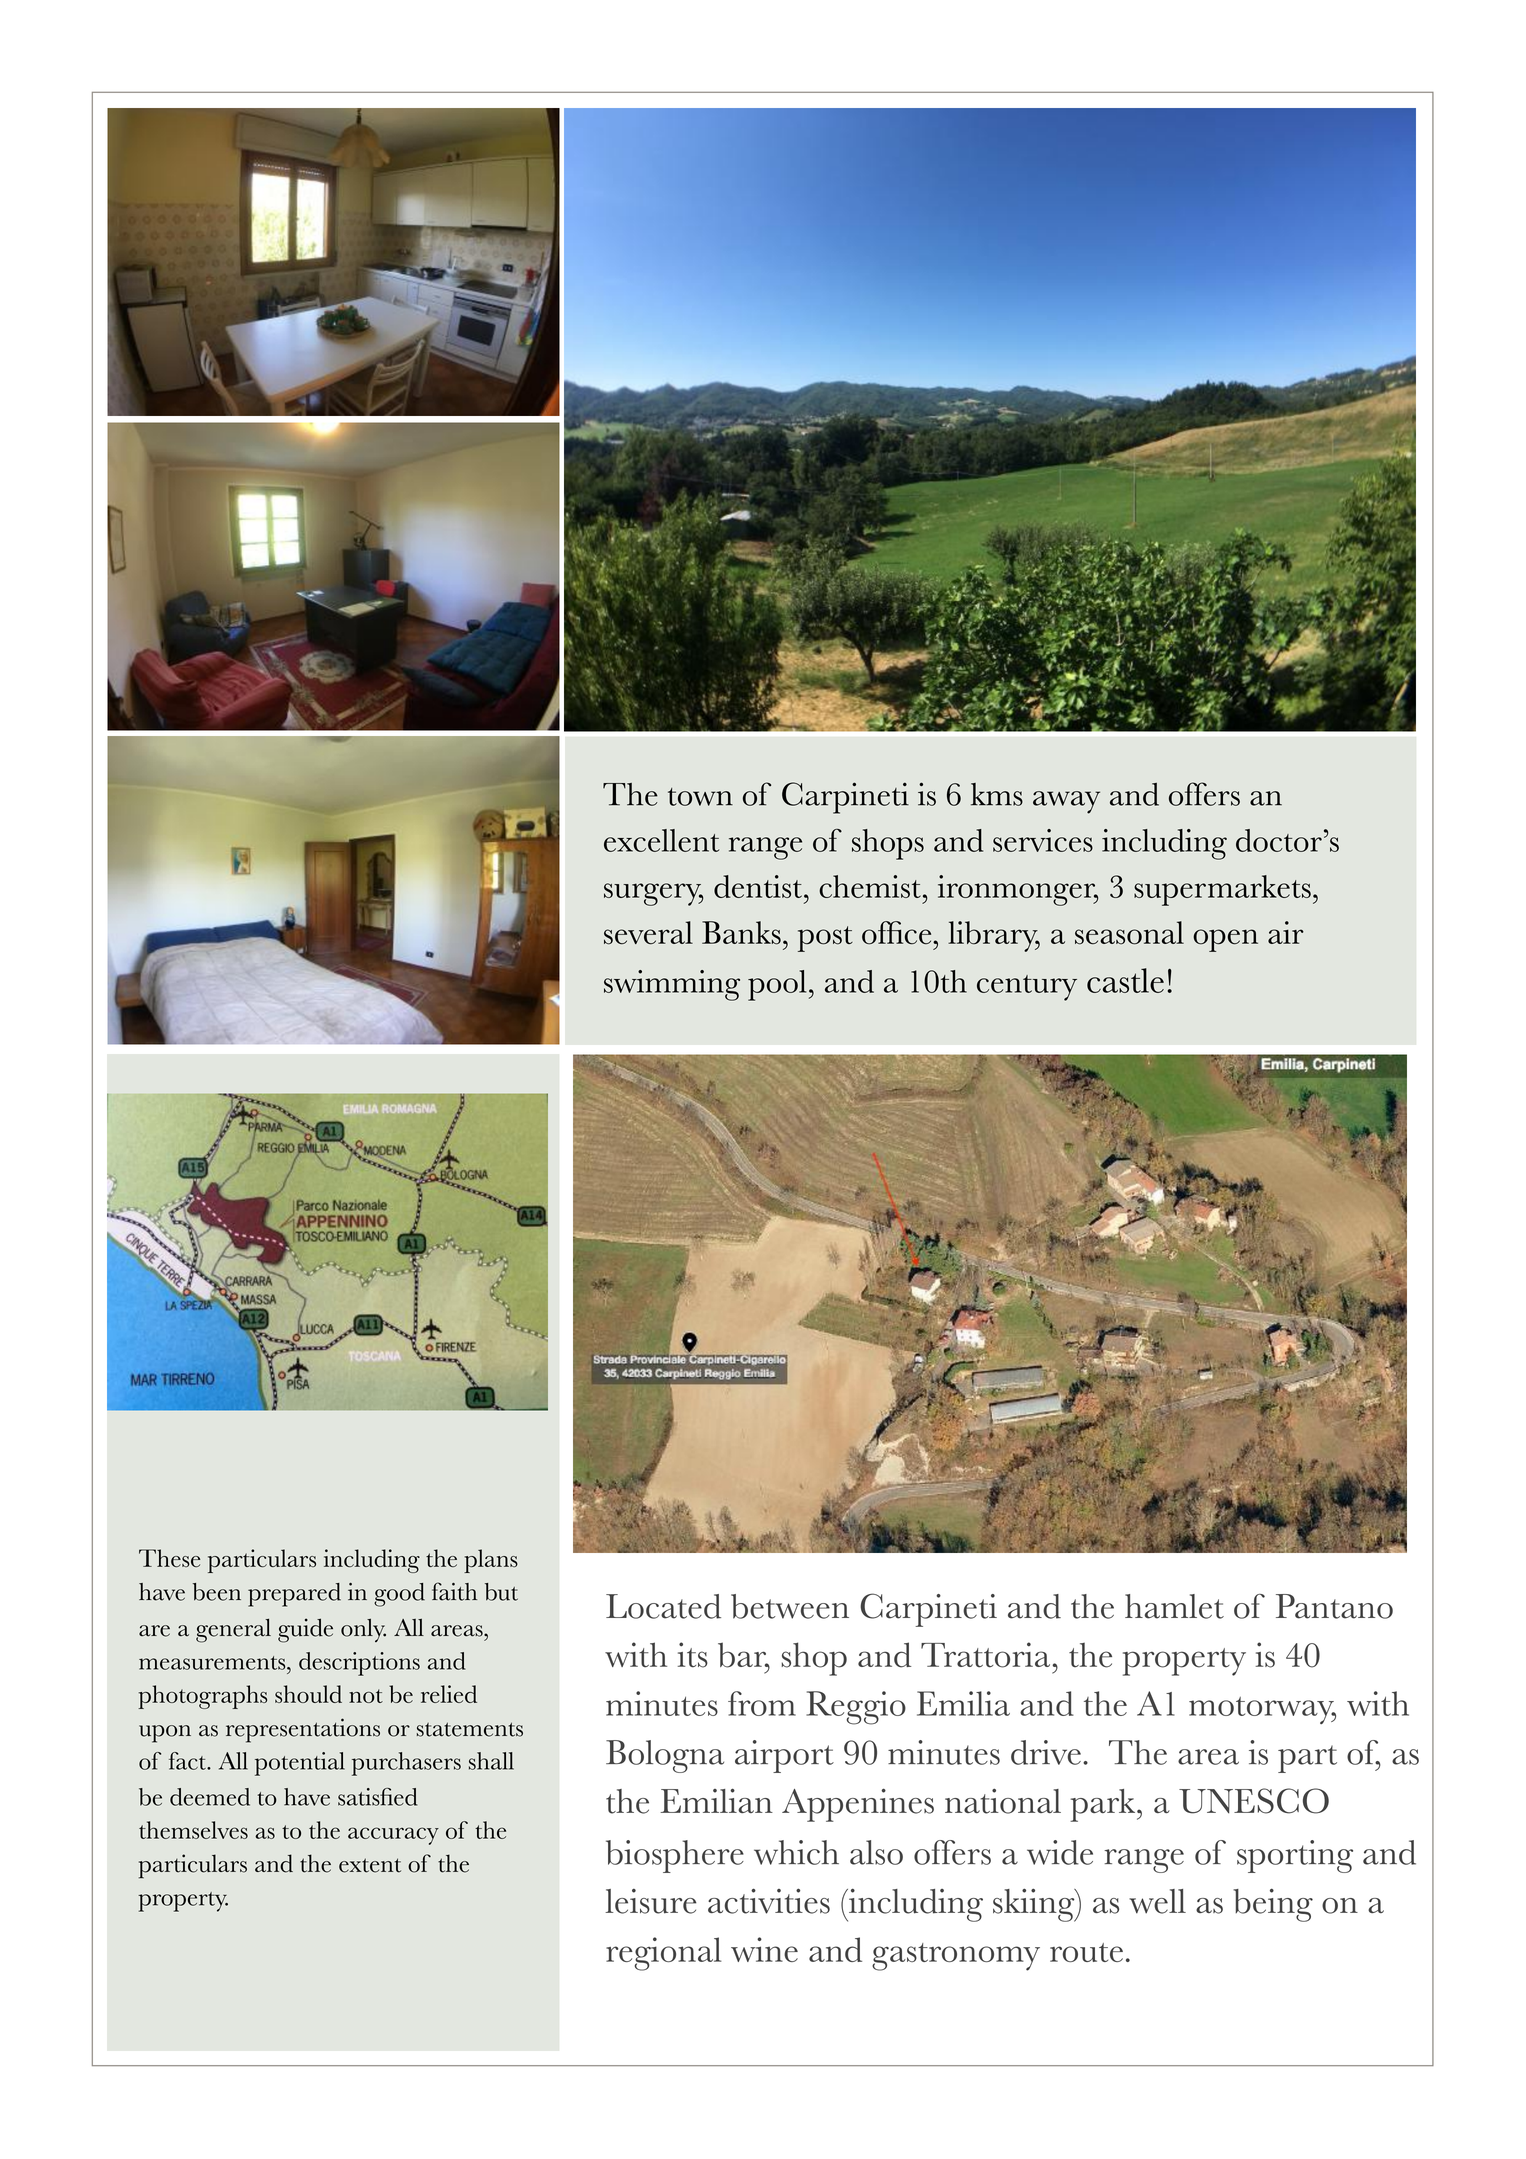 The height and width of the screenshot is (2159, 1526). Describe the element at coordinates (790, 1606) in the screenshot. I see `between` at that location.
